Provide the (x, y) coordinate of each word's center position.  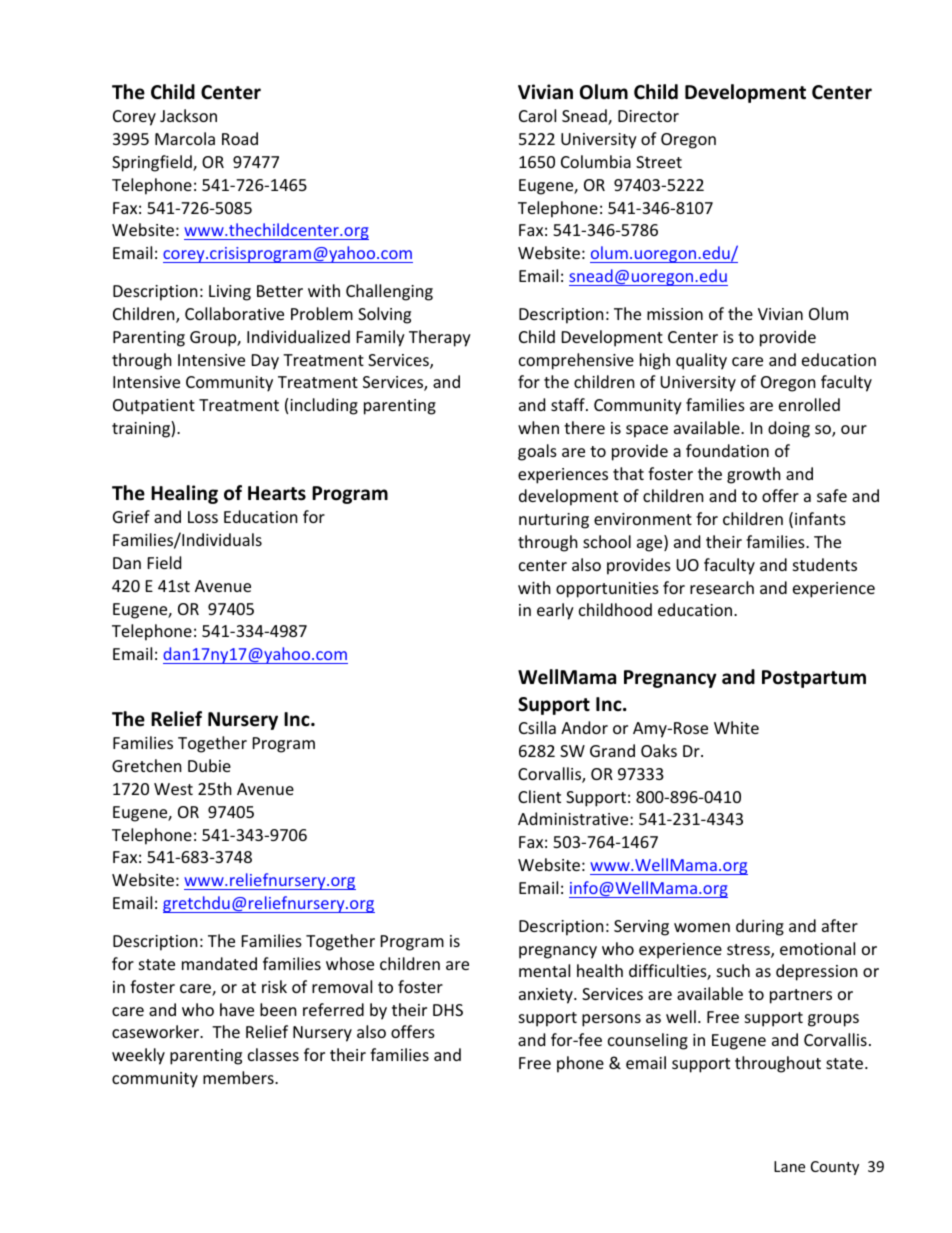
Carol (537, 115)
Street (659, 162)
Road (240, 138)
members (239, 1077)
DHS (448, 1010)
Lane (789, 1166)
